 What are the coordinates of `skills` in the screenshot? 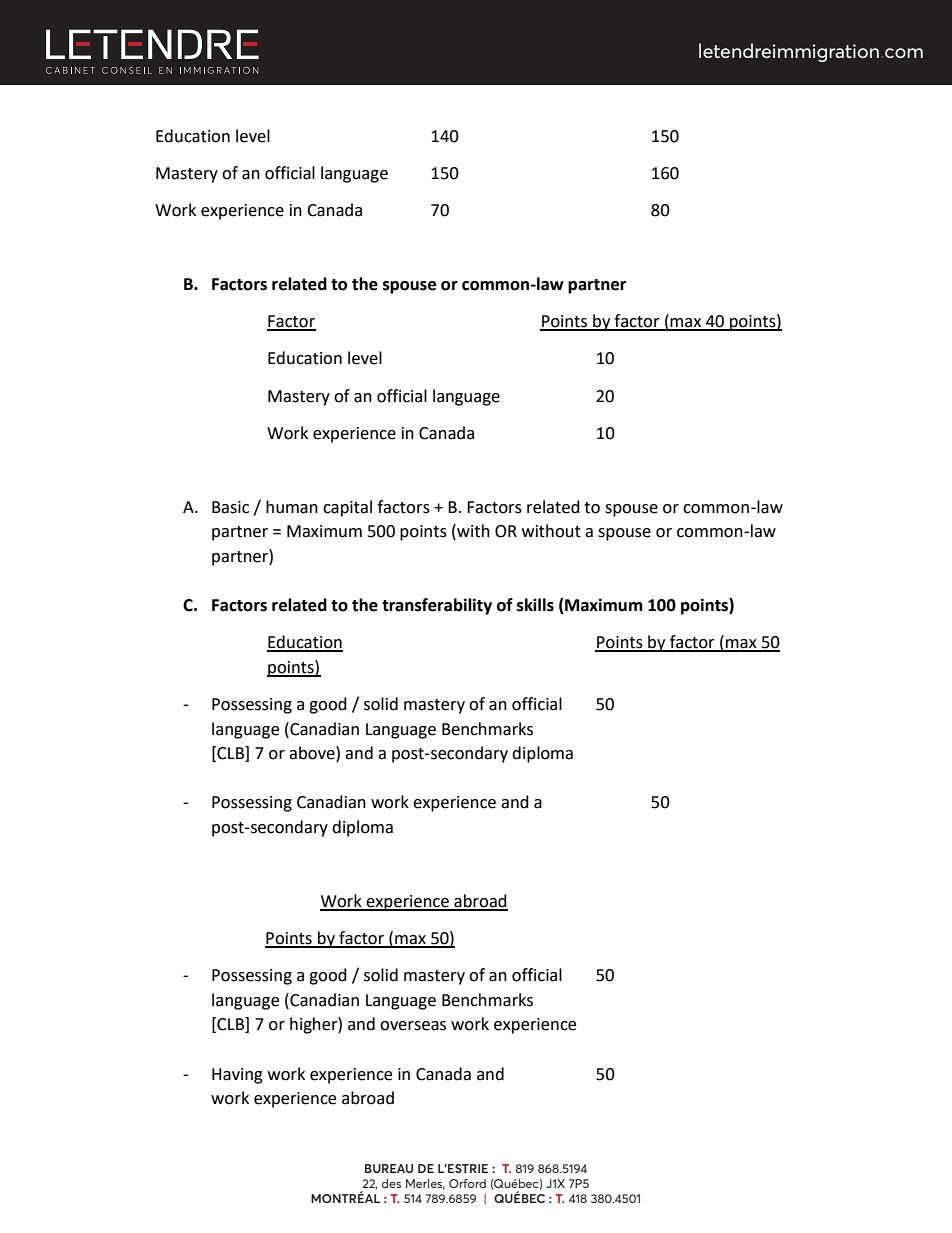 It's located at (535, 605).
